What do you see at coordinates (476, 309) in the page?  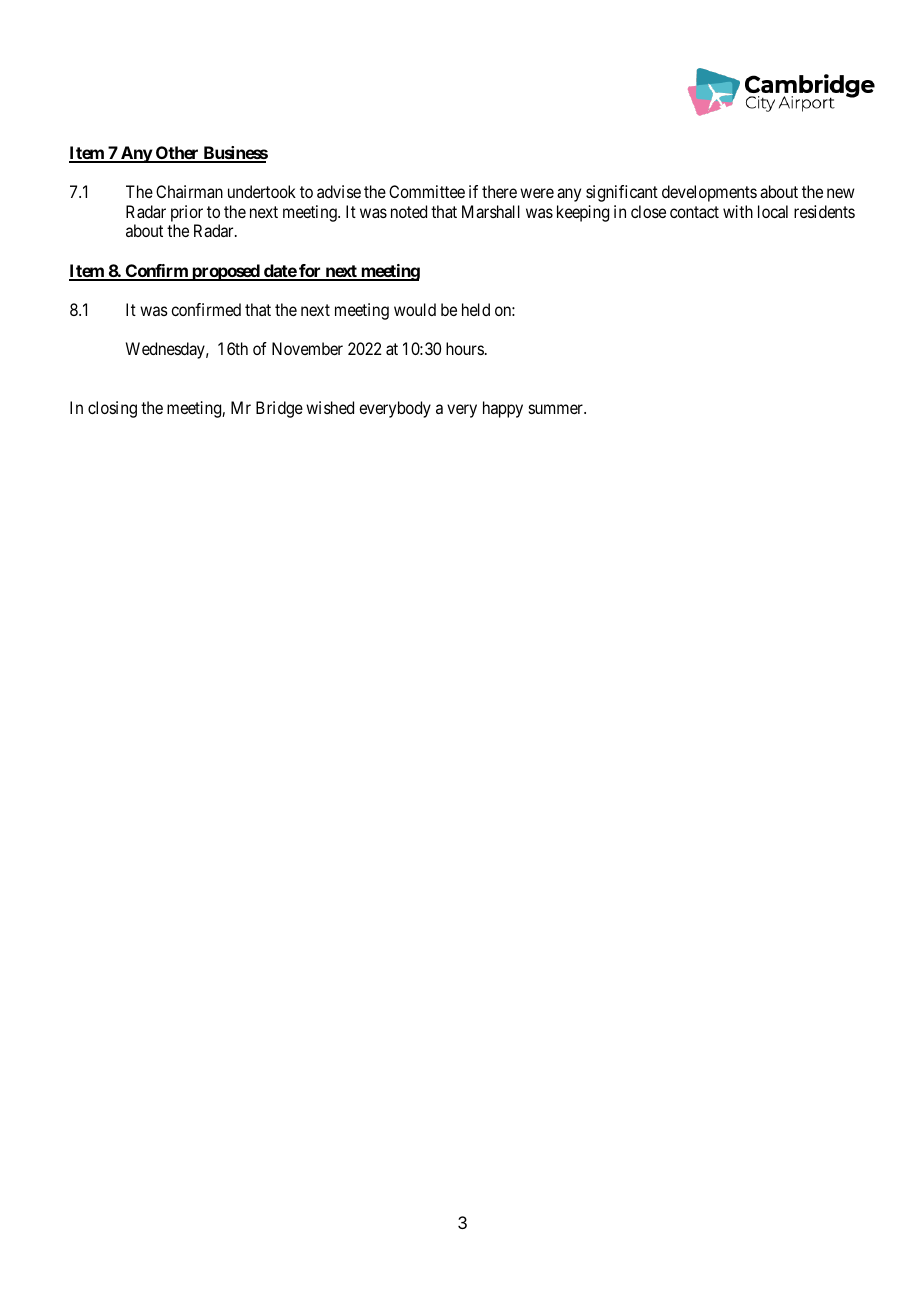 I see `held` at bounding box center [476, 309].
